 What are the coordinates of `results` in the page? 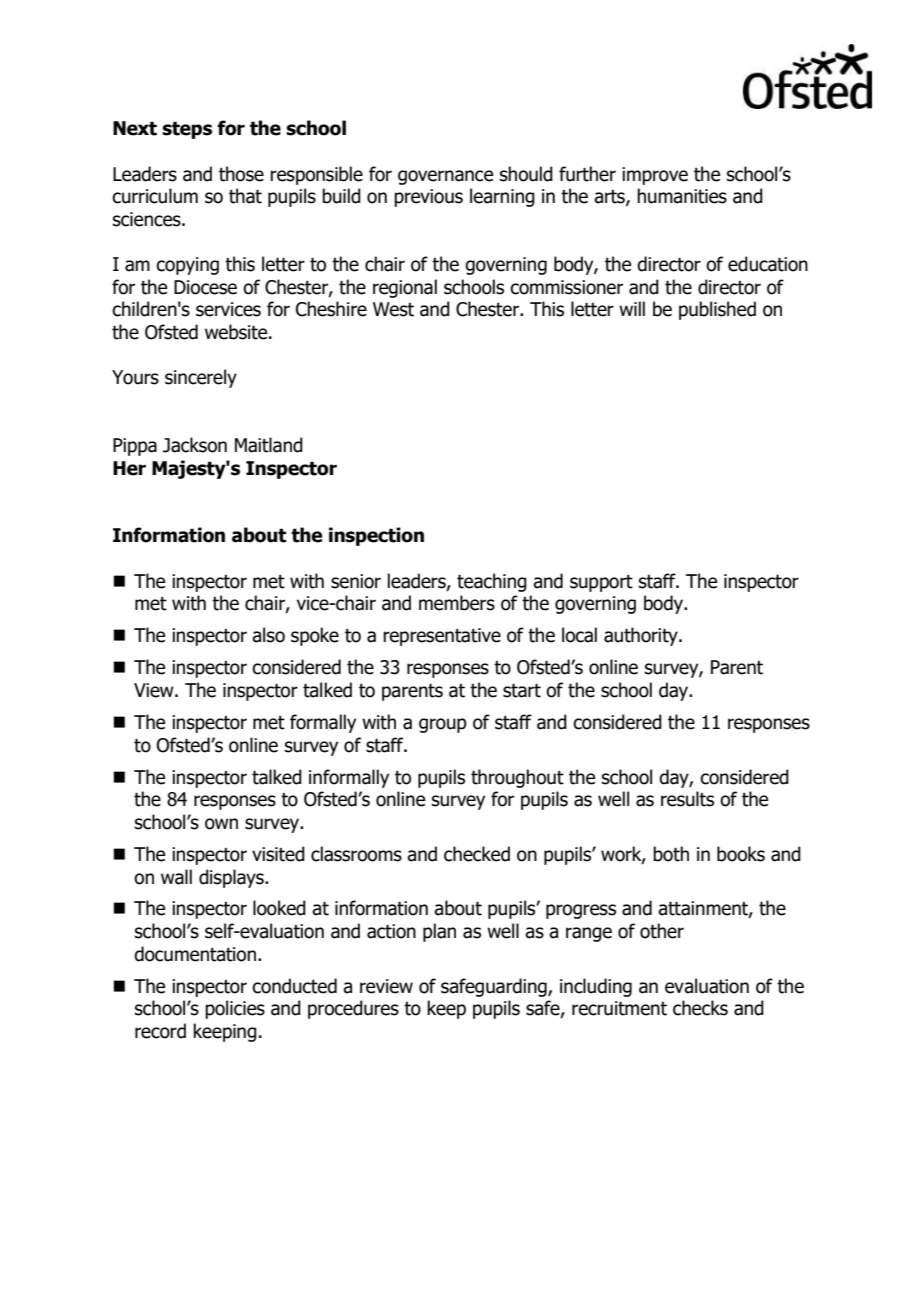 It's located at (687, 799).
